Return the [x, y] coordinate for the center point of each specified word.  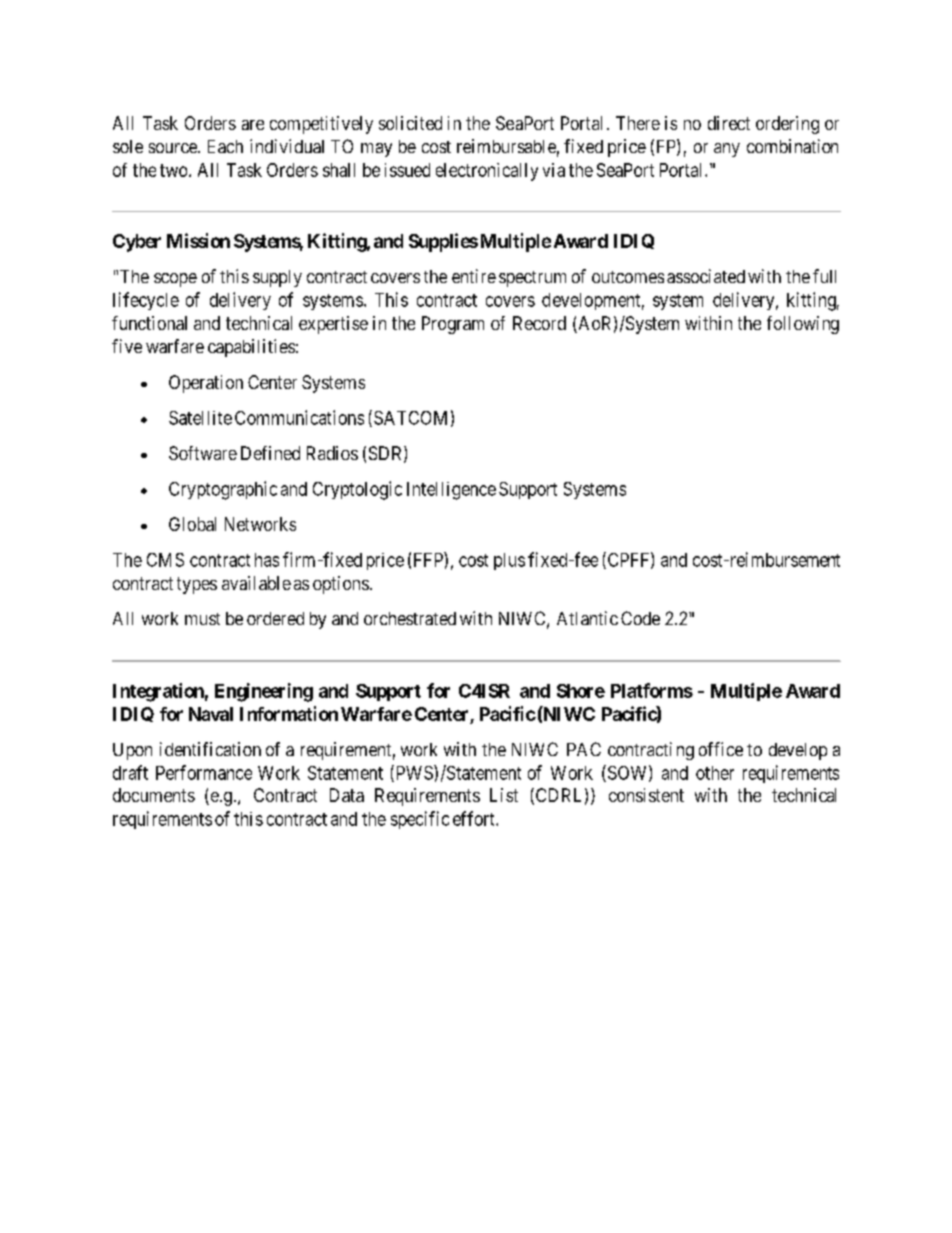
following [803, 325]
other [715, 773]
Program [453, 325]
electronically [487, 172]
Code [640, 618]
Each [225, 146]
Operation [206, 384]
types [197, 585]
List [504, 795]
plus [509, 561]
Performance [204, 772]
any [727, 150]
